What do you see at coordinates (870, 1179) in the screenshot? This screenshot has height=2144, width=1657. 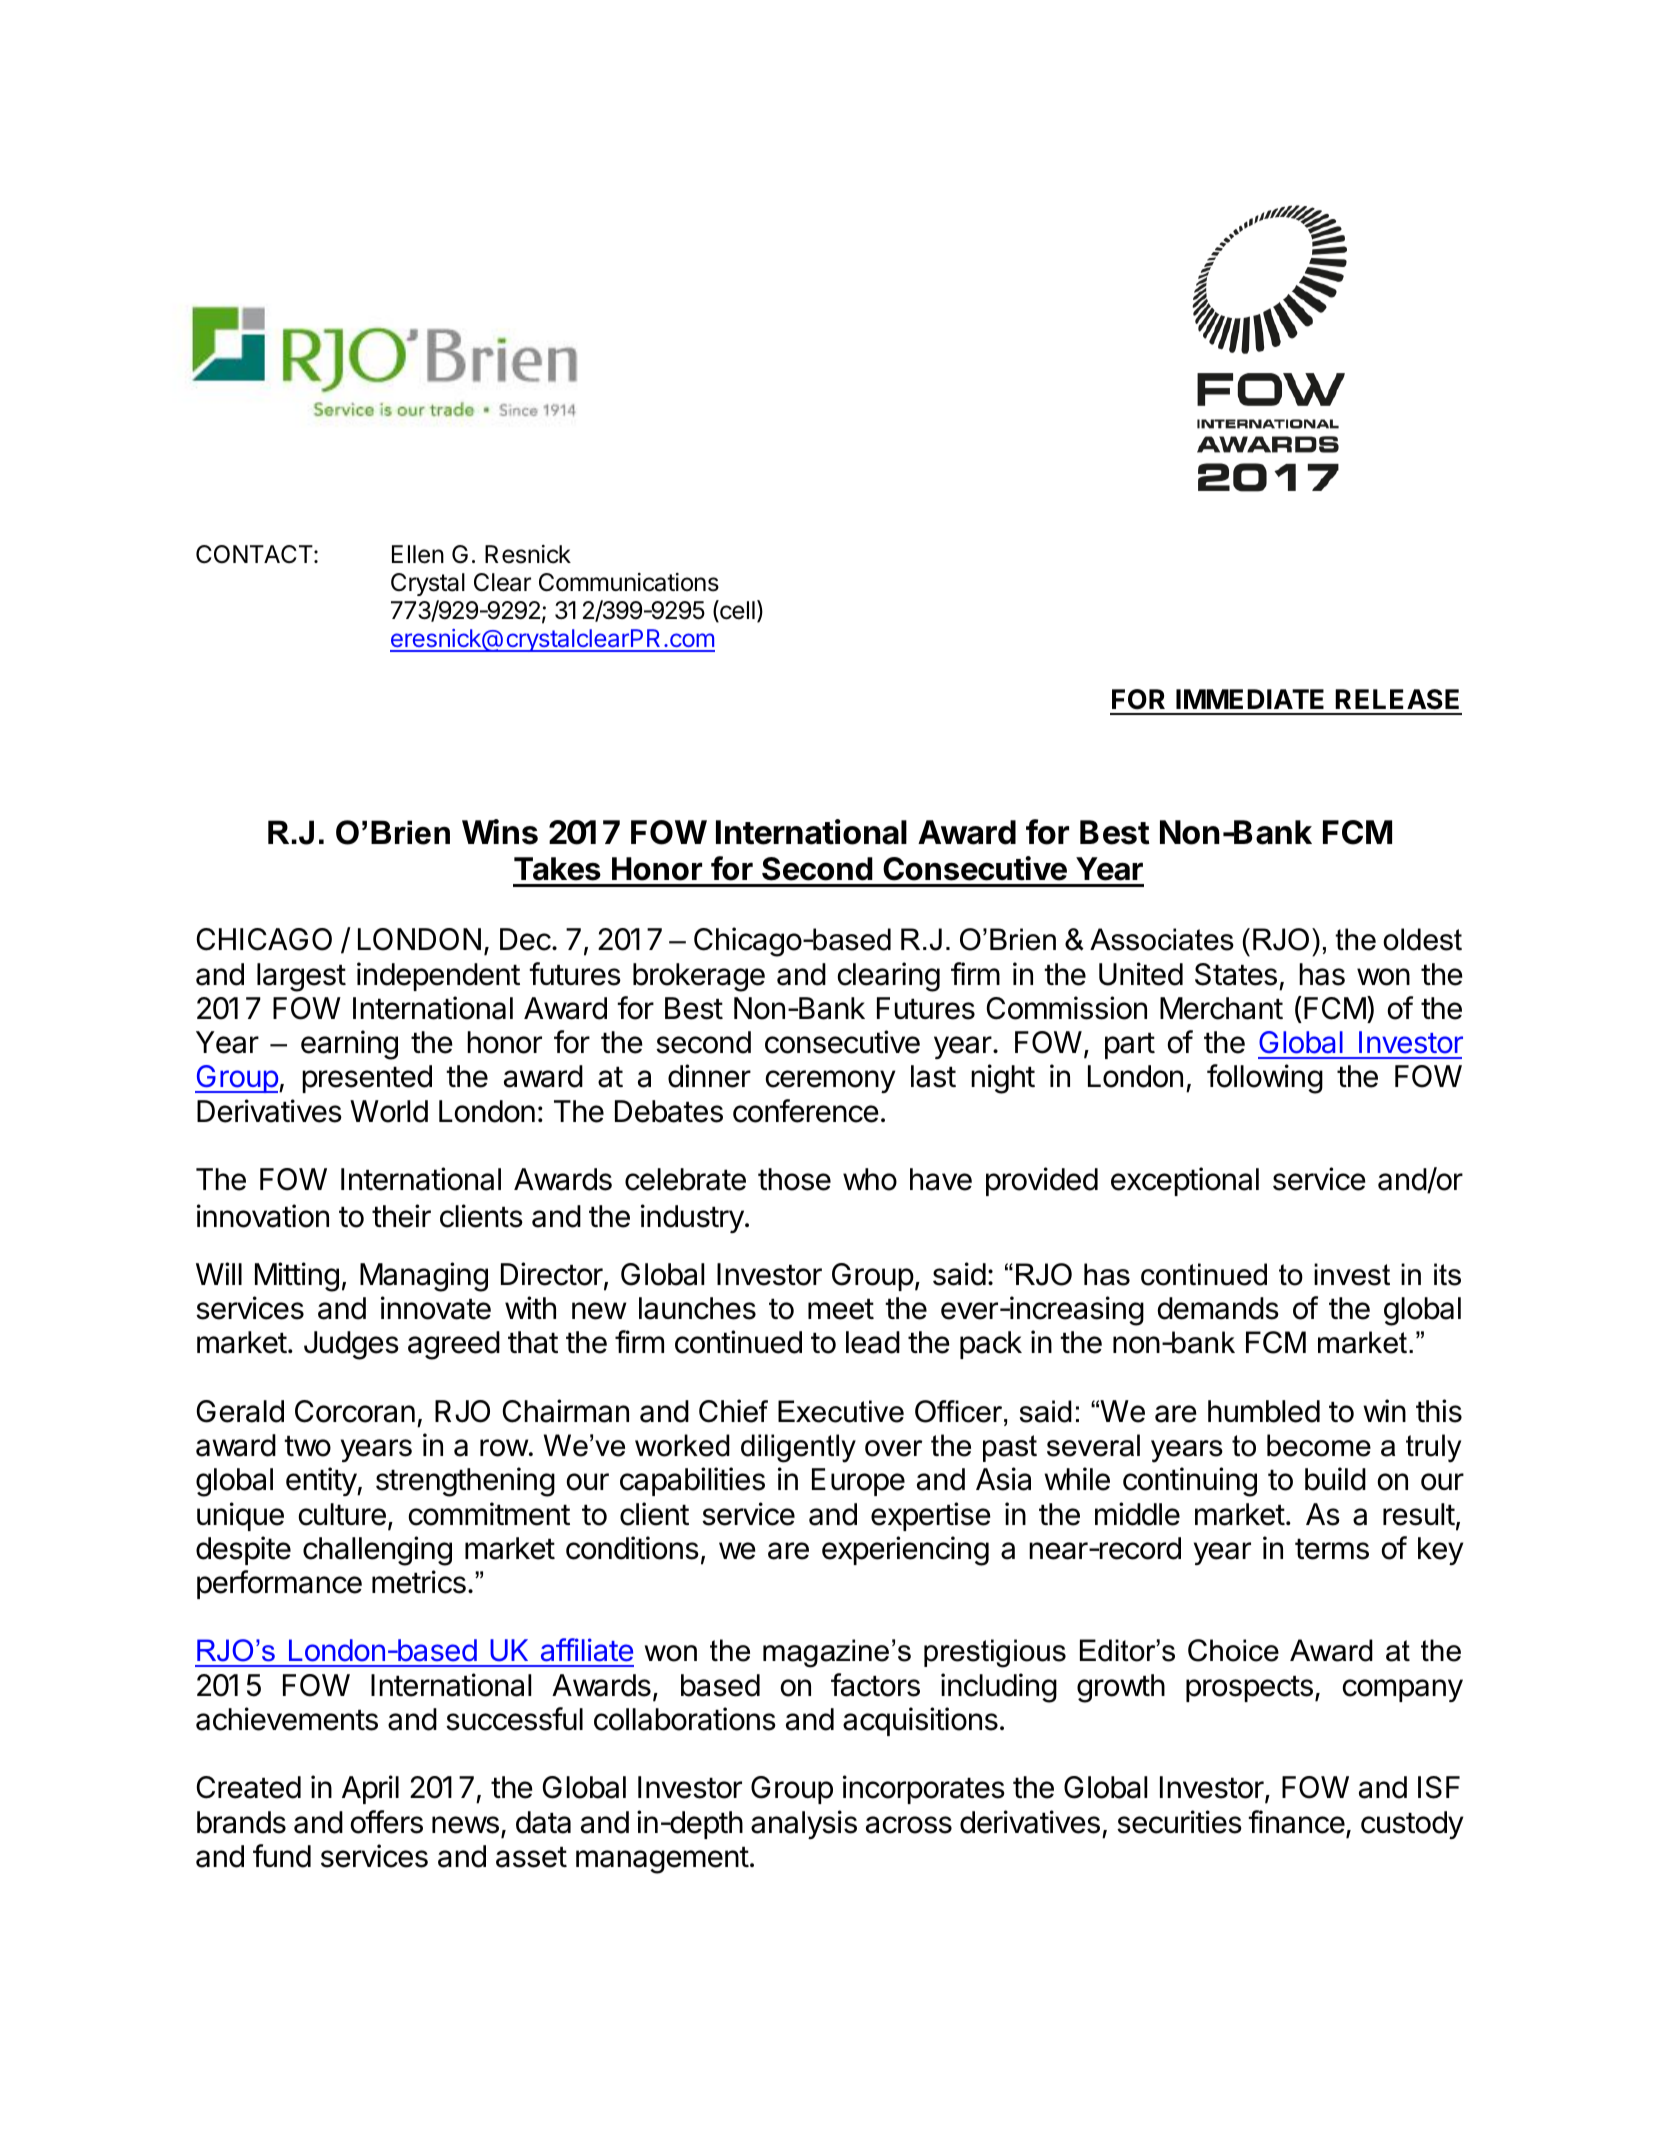 I see `who` at bounding box center [870, 1179].
